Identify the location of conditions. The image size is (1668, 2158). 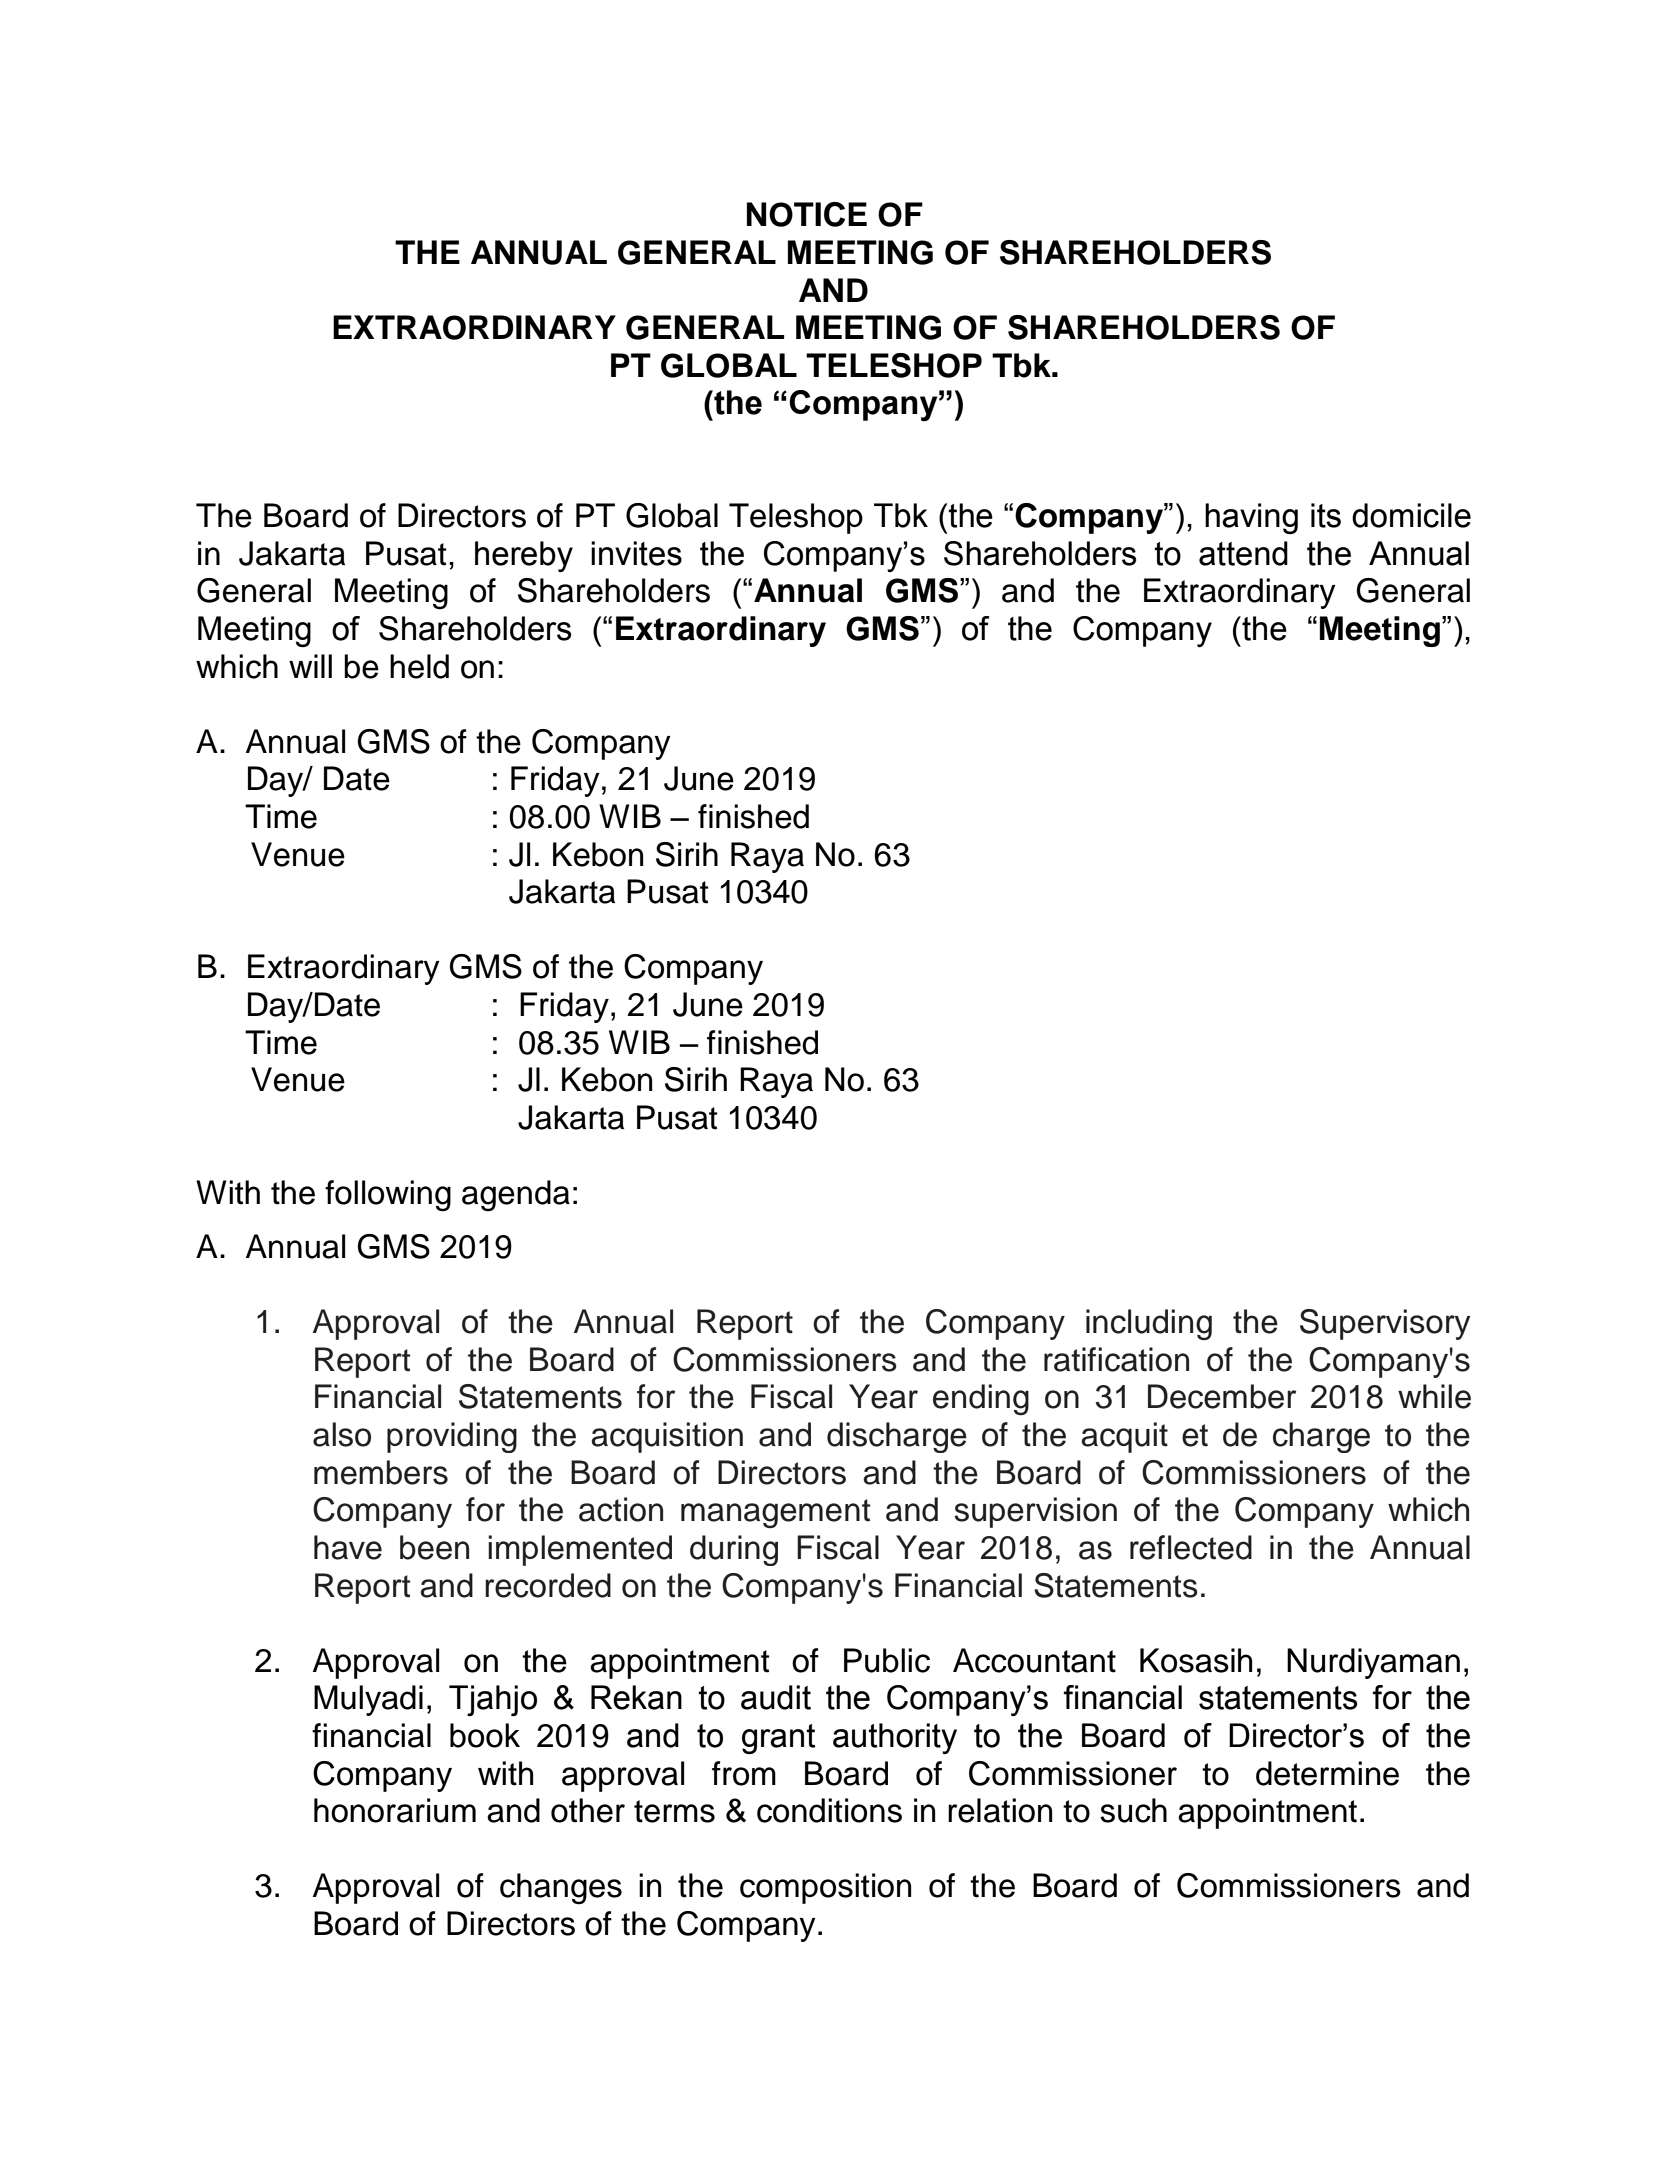
(829, 1810).
